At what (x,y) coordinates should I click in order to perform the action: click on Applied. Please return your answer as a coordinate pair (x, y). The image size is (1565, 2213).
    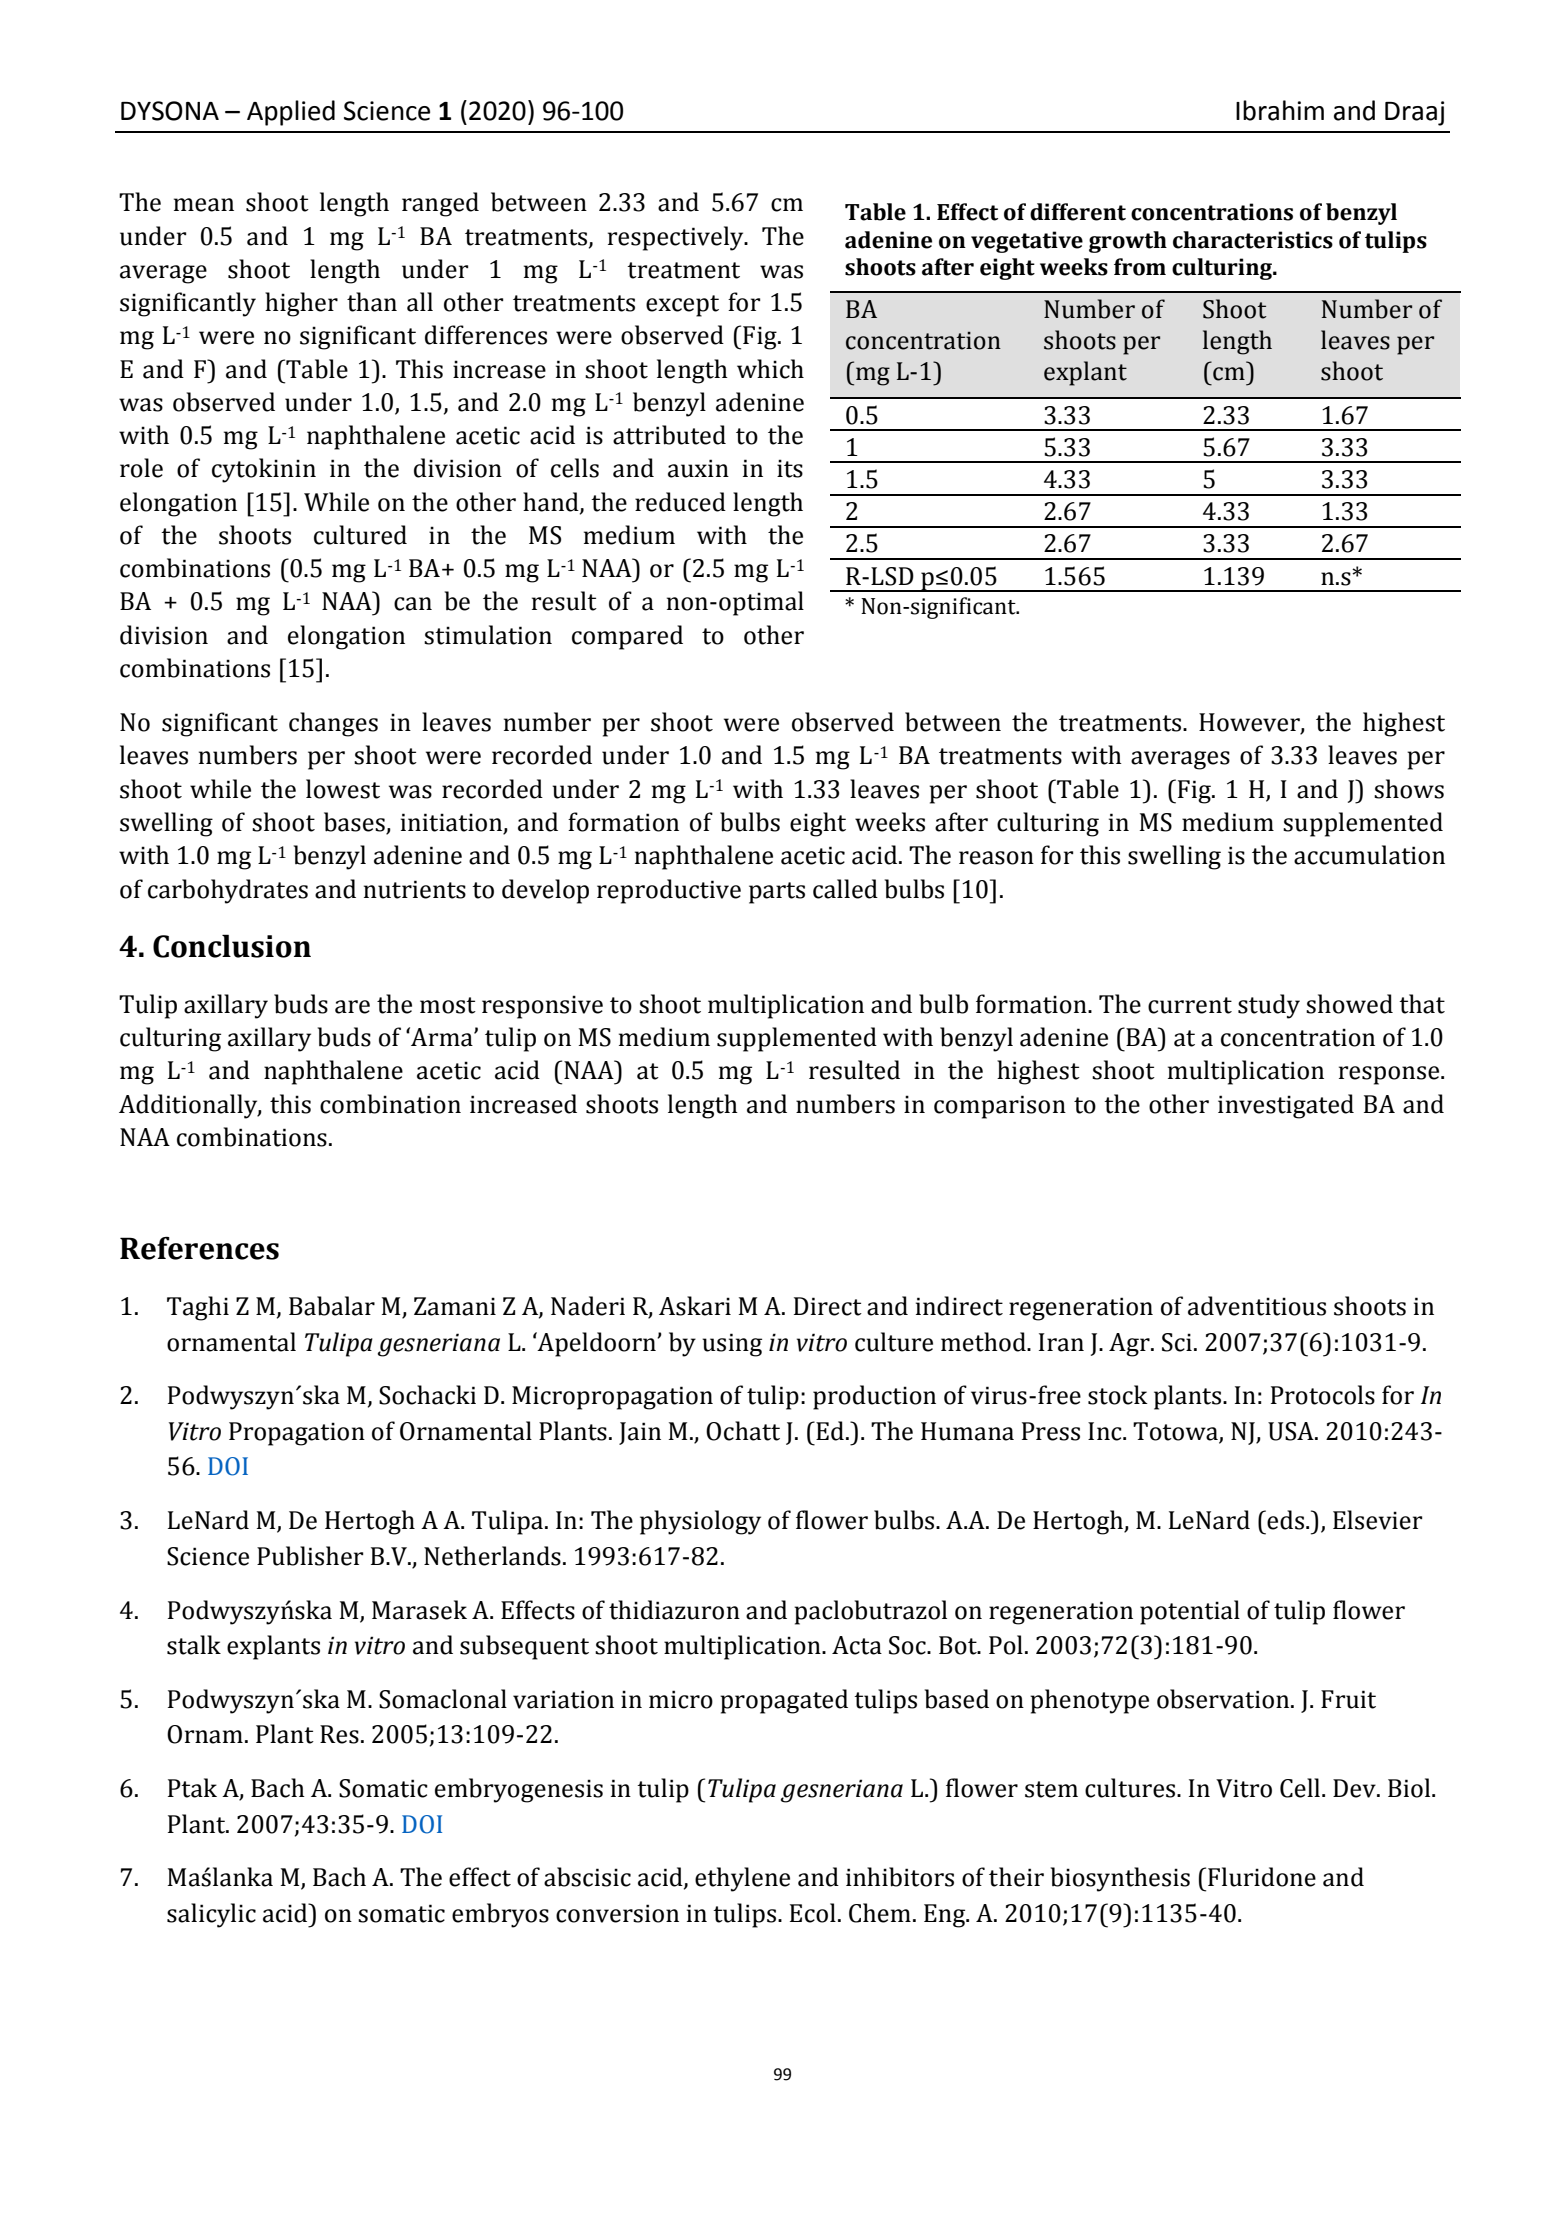
    Looking at the image, I should click on (291, 113).
